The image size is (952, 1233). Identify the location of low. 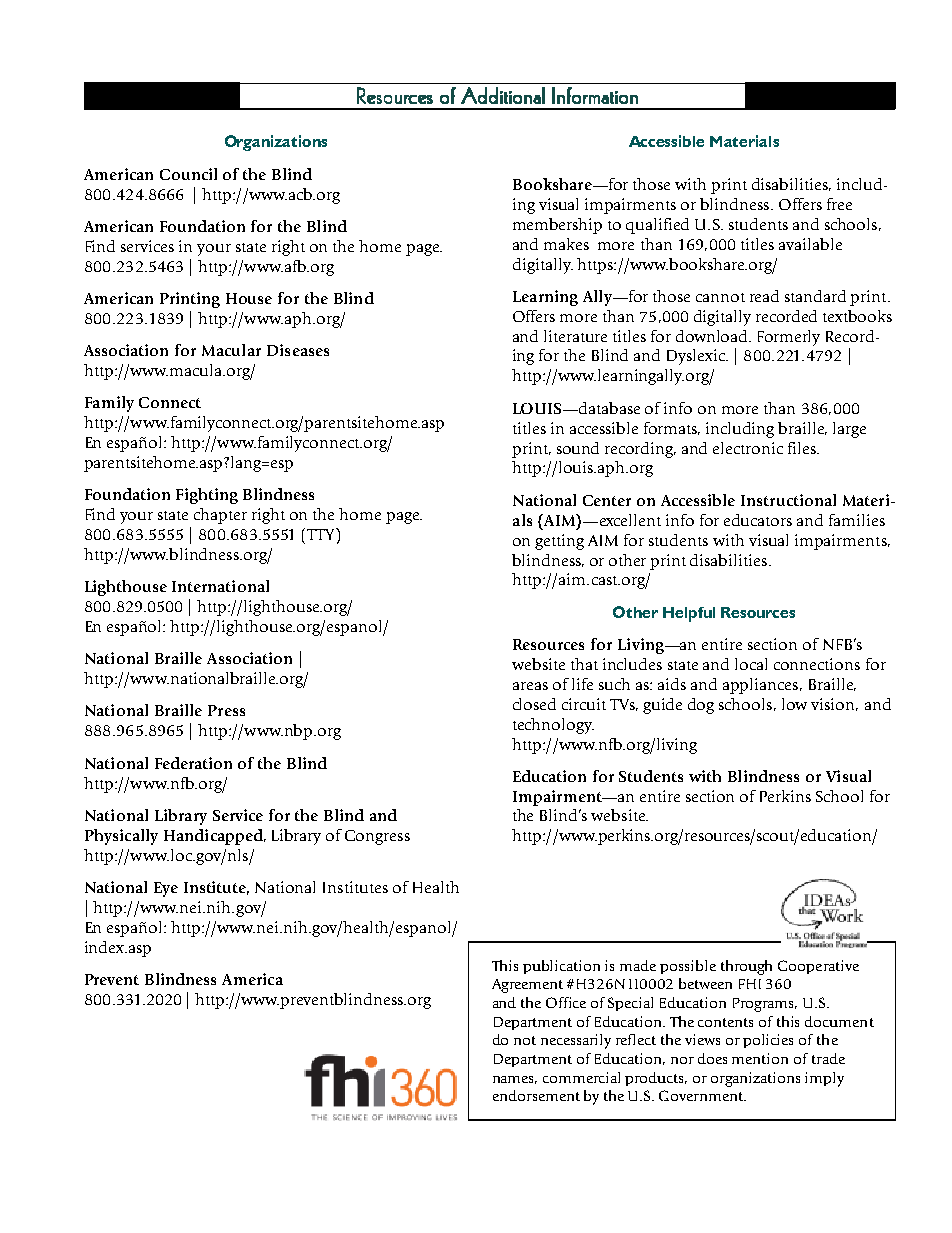
(794, 704).
